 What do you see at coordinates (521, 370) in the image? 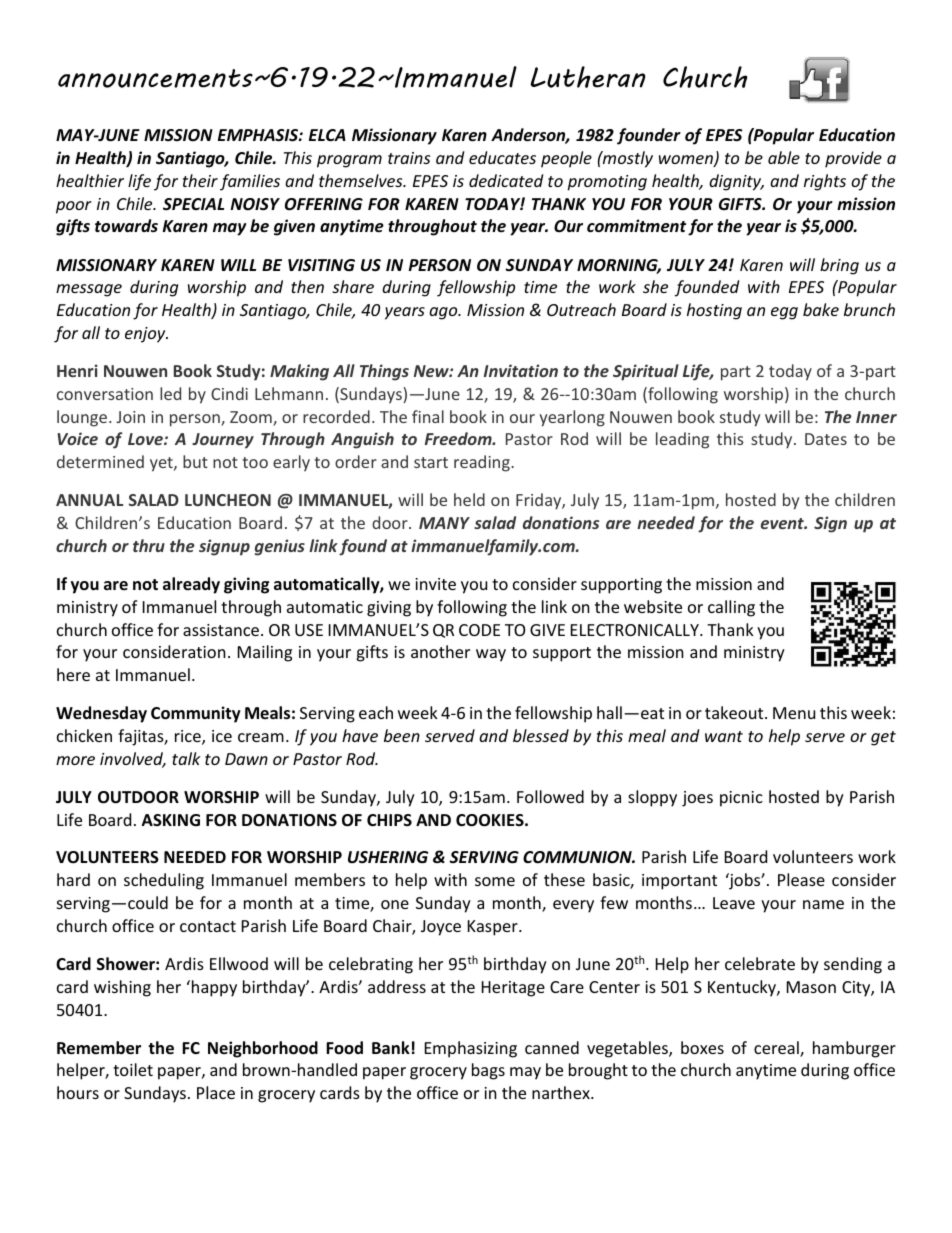
I see `Invitation` at bounding box center [521, 370].
